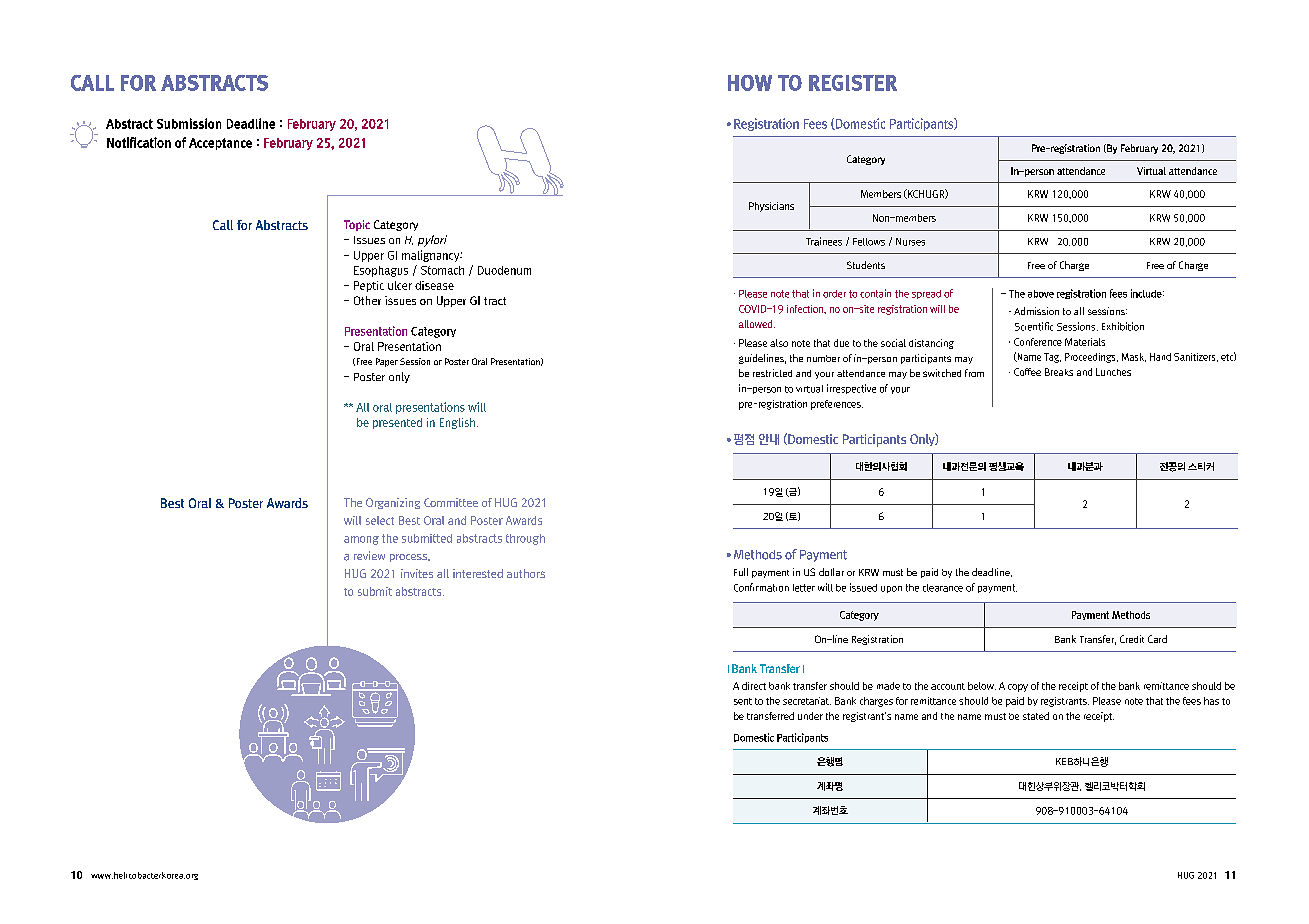 The height and width of the page is (924, 1309). What do you see at coordinates (853, 83) in the page?
I see `REGISTER` at bounding box center [853, 83].
